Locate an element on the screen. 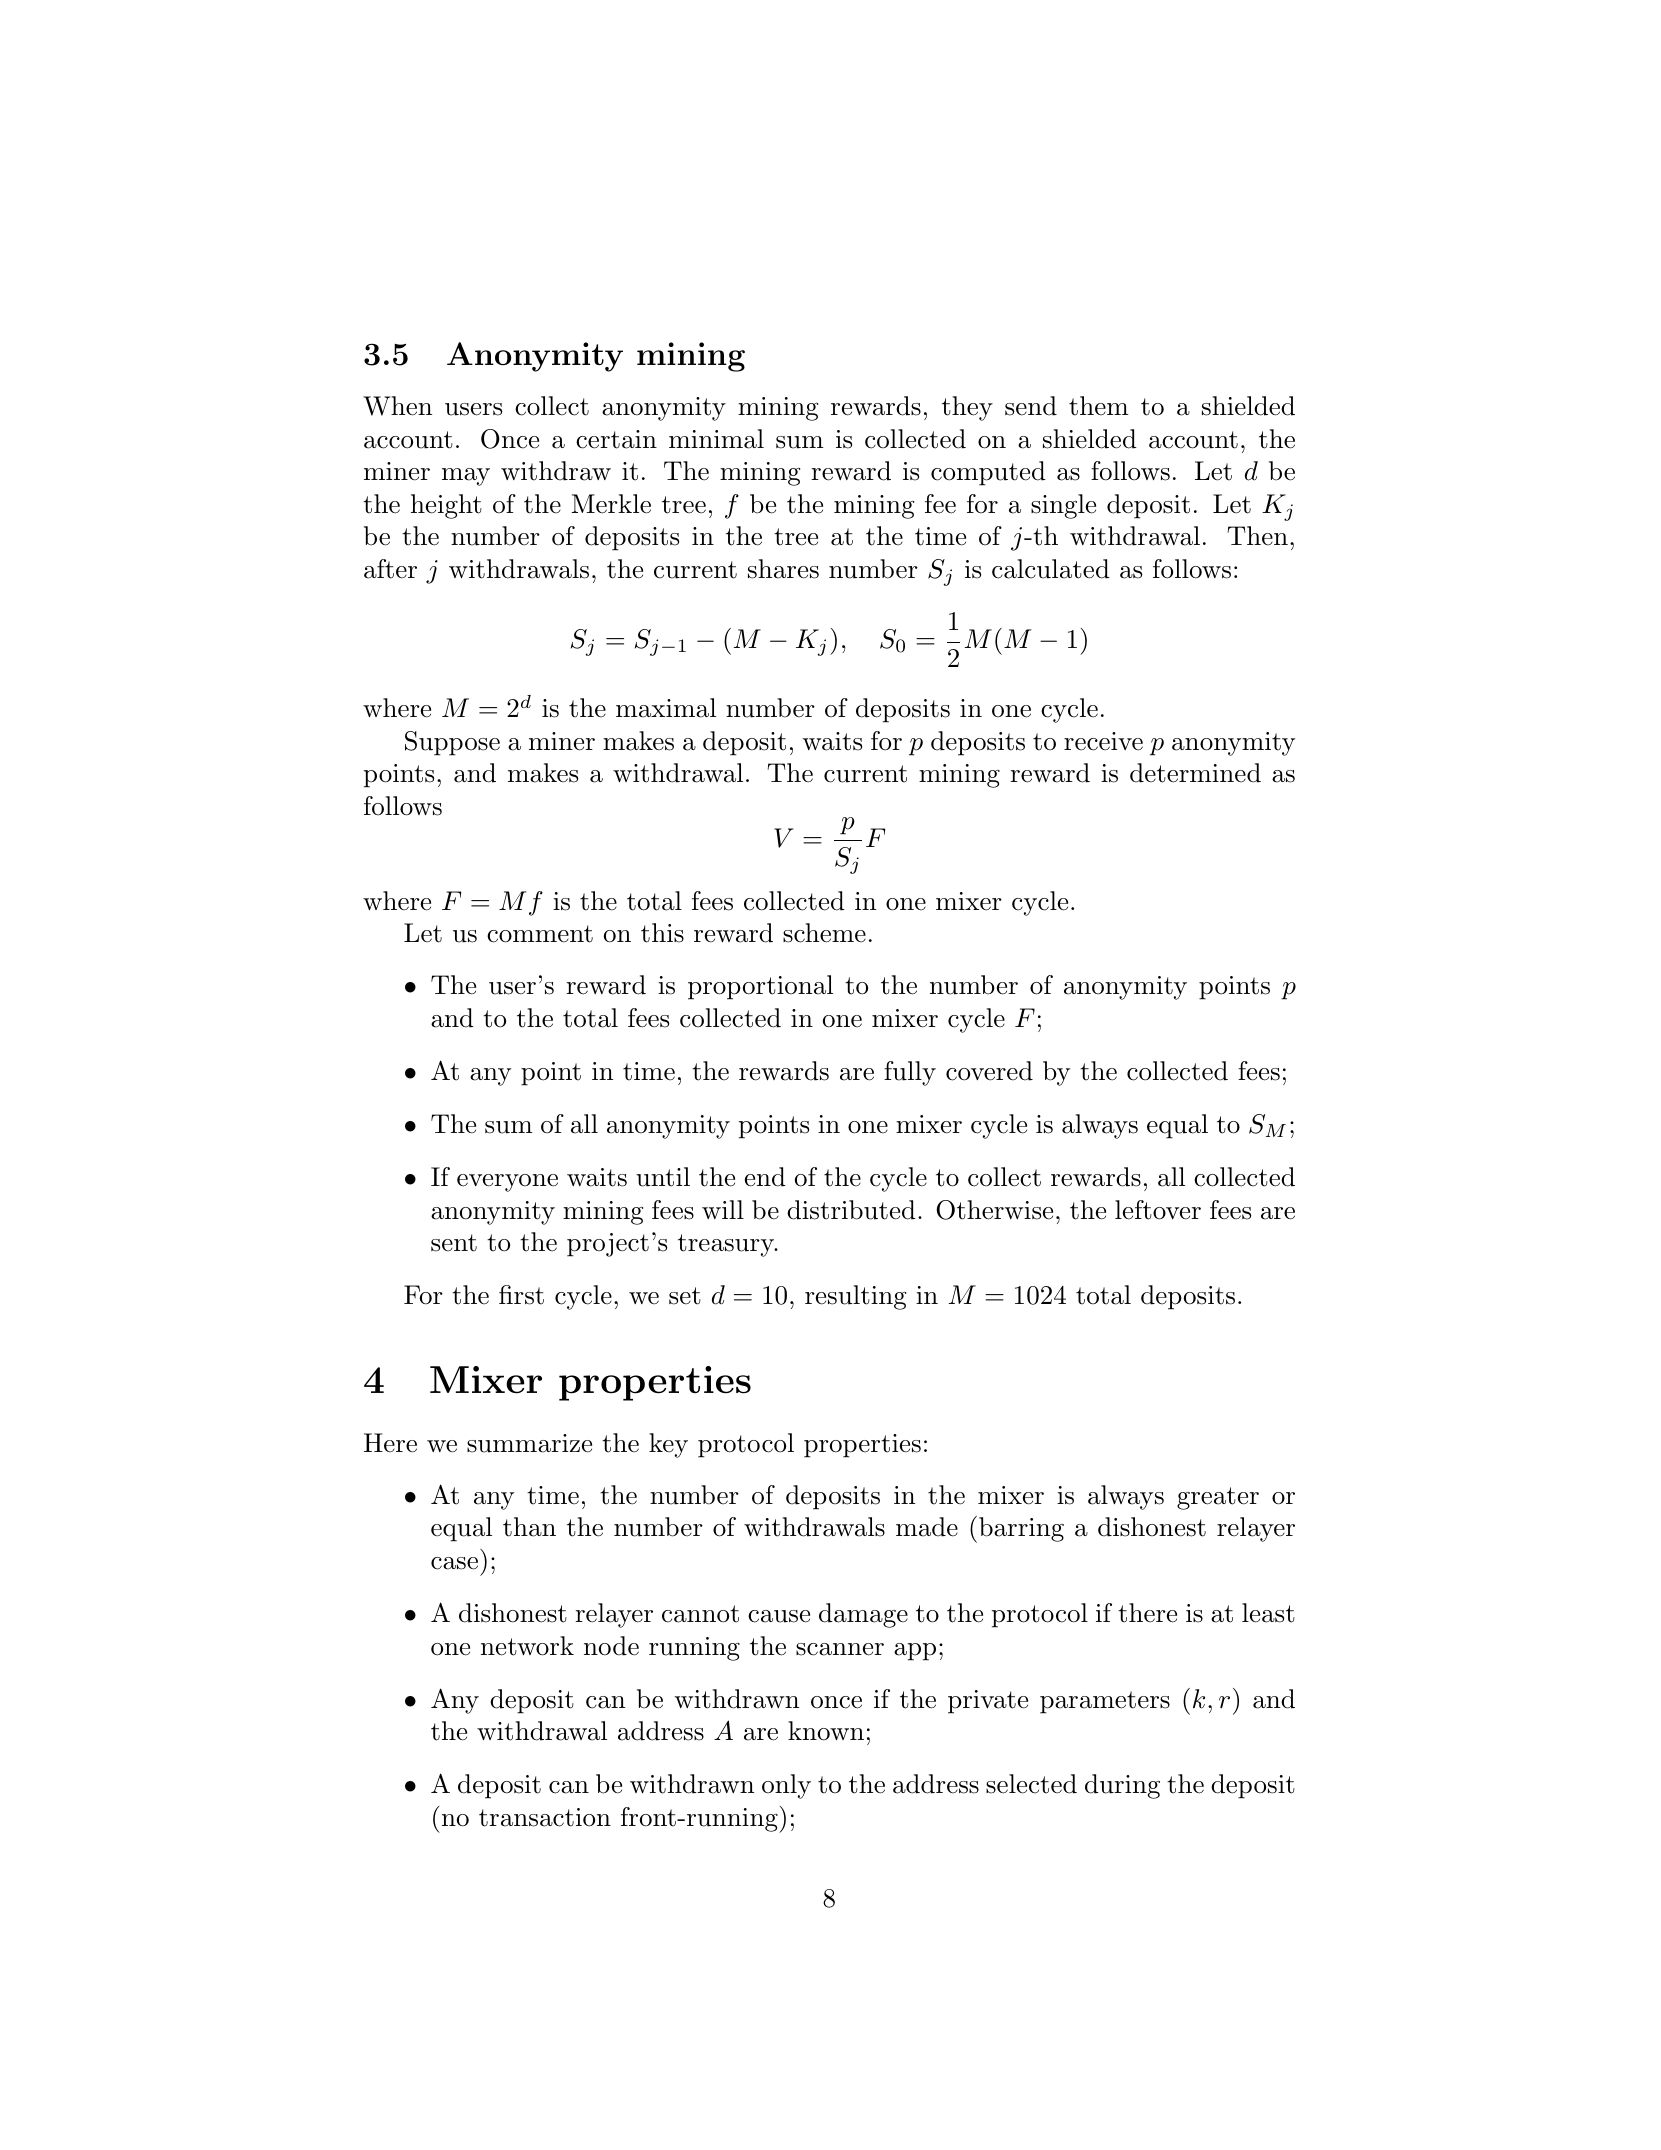  may is located at coordinates (466, 477).
